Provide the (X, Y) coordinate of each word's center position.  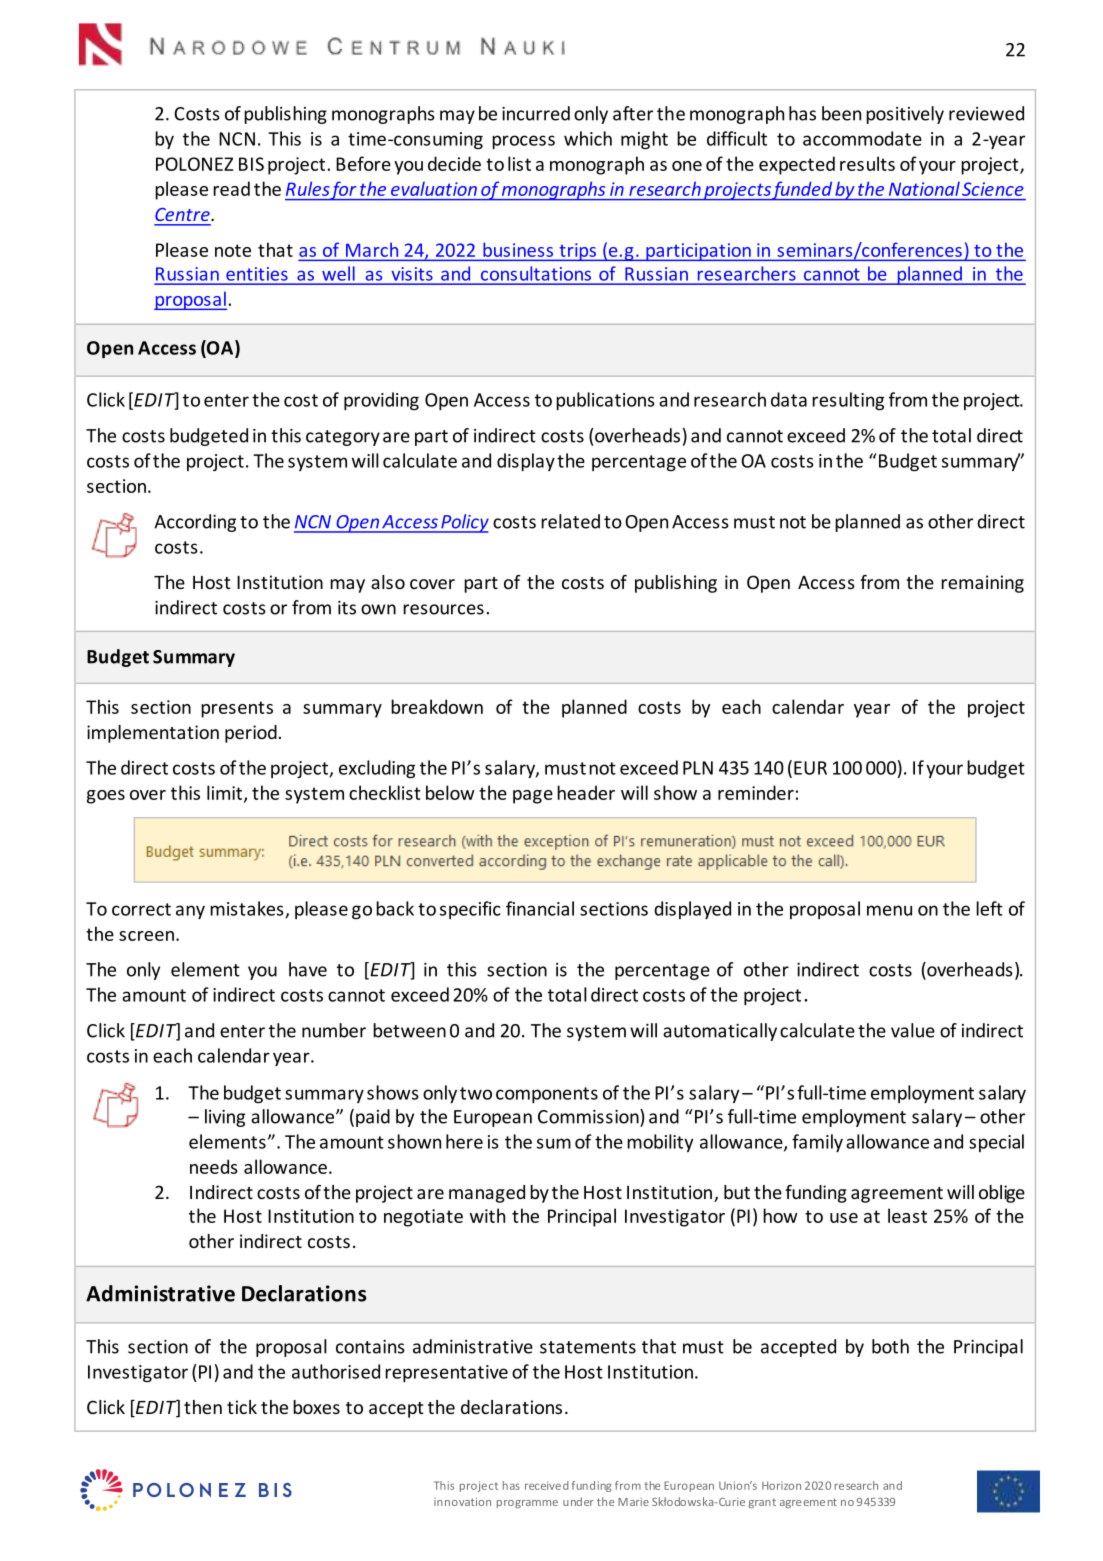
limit (226, 793)
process (523, 142)
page (533, 797)
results (867, 163)
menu (889, 910)
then (203, 1407)
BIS (251, 164)
